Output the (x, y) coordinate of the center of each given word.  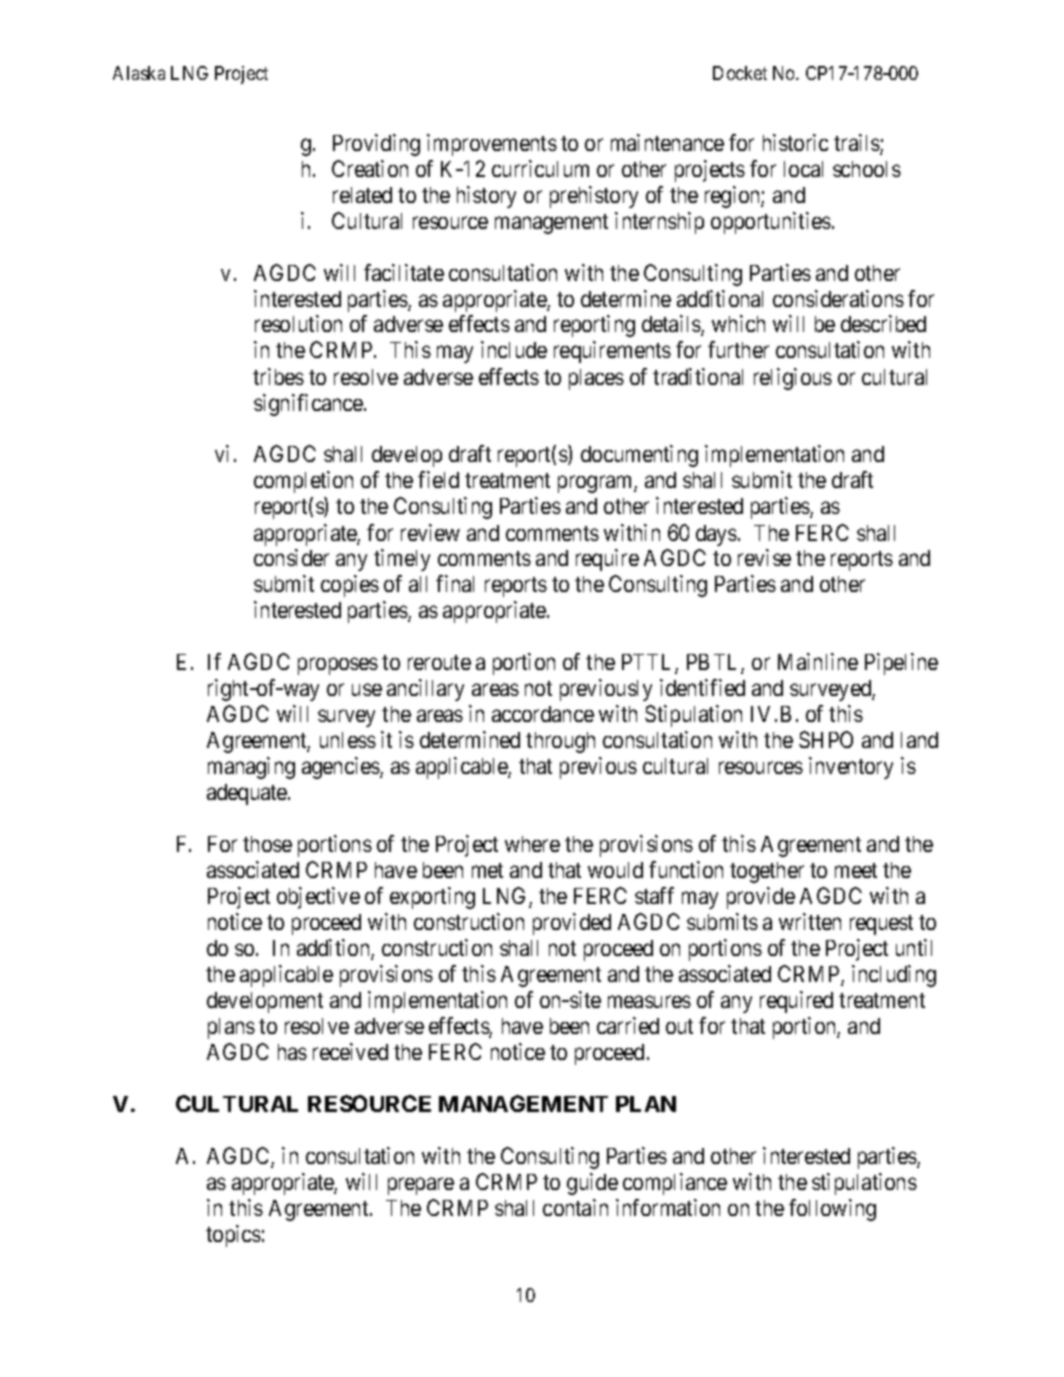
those (267, 844)
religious (793, 379)
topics (233, 1236)
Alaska (139, 73)
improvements (492, 145)
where (532, 844)
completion (303, 482)
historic (795, 142)
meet (856, 870)
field (438, 479)
